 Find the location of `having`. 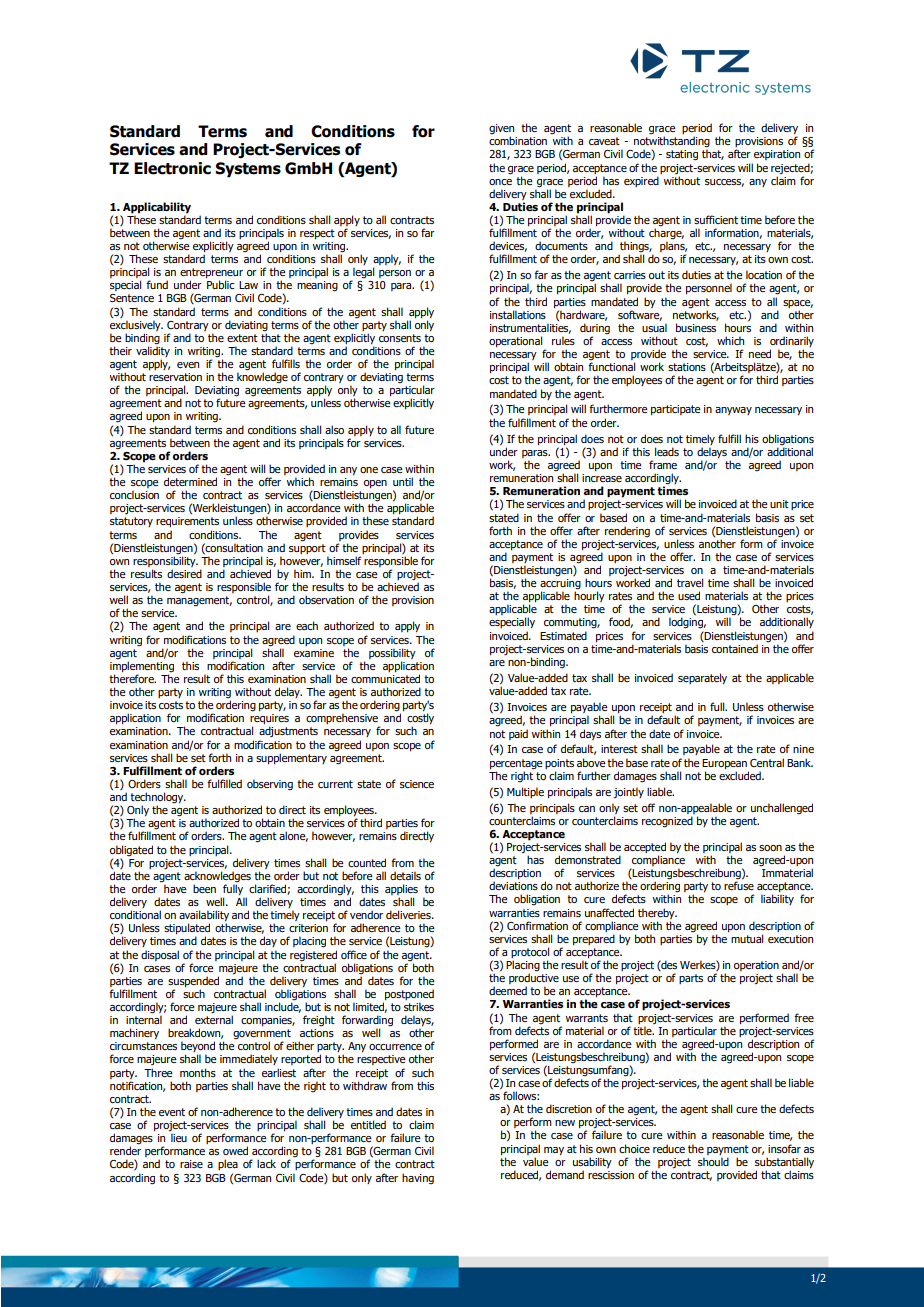

having is located at coordinates (418, 1179).
